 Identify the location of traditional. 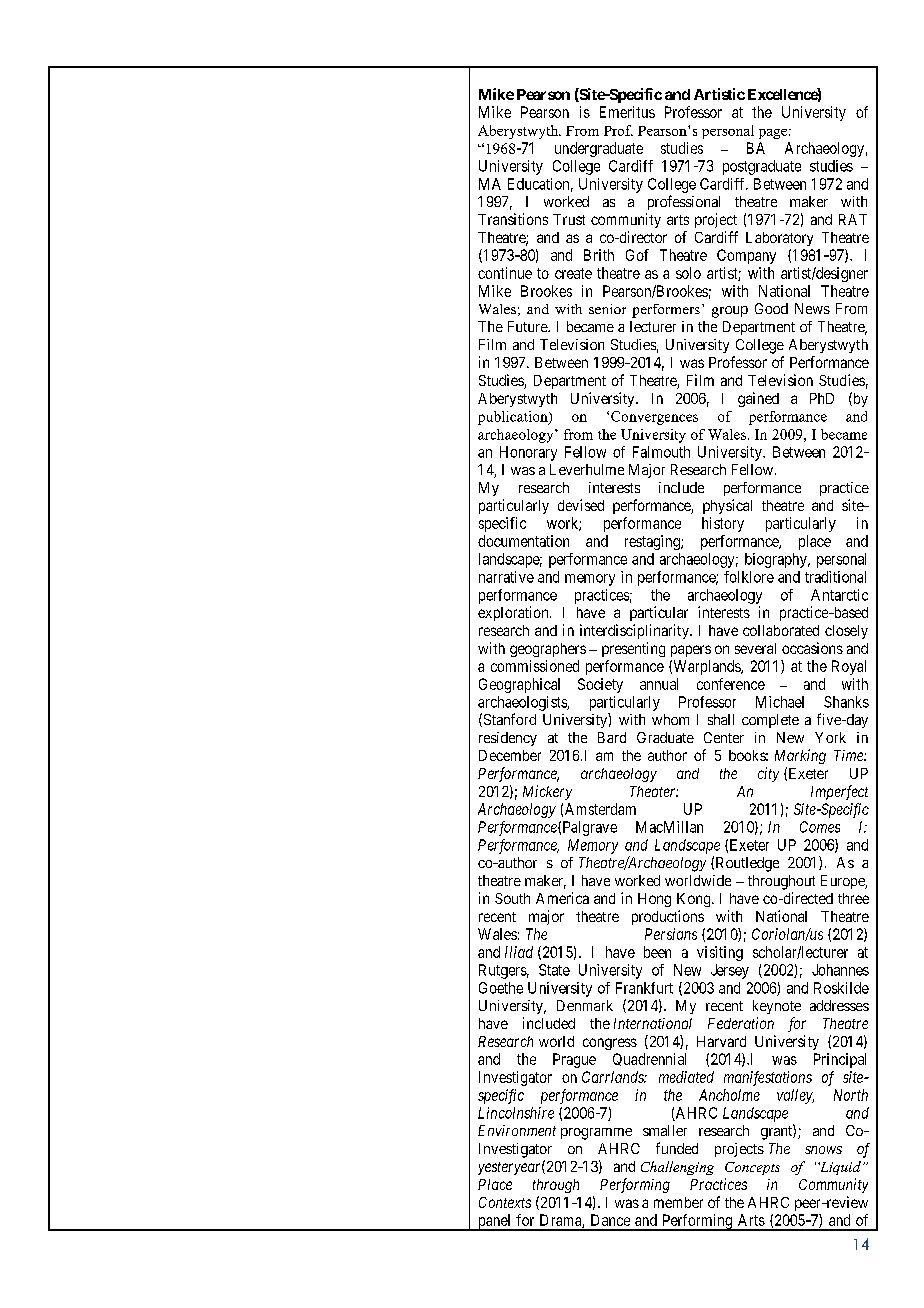
(835, 577).
